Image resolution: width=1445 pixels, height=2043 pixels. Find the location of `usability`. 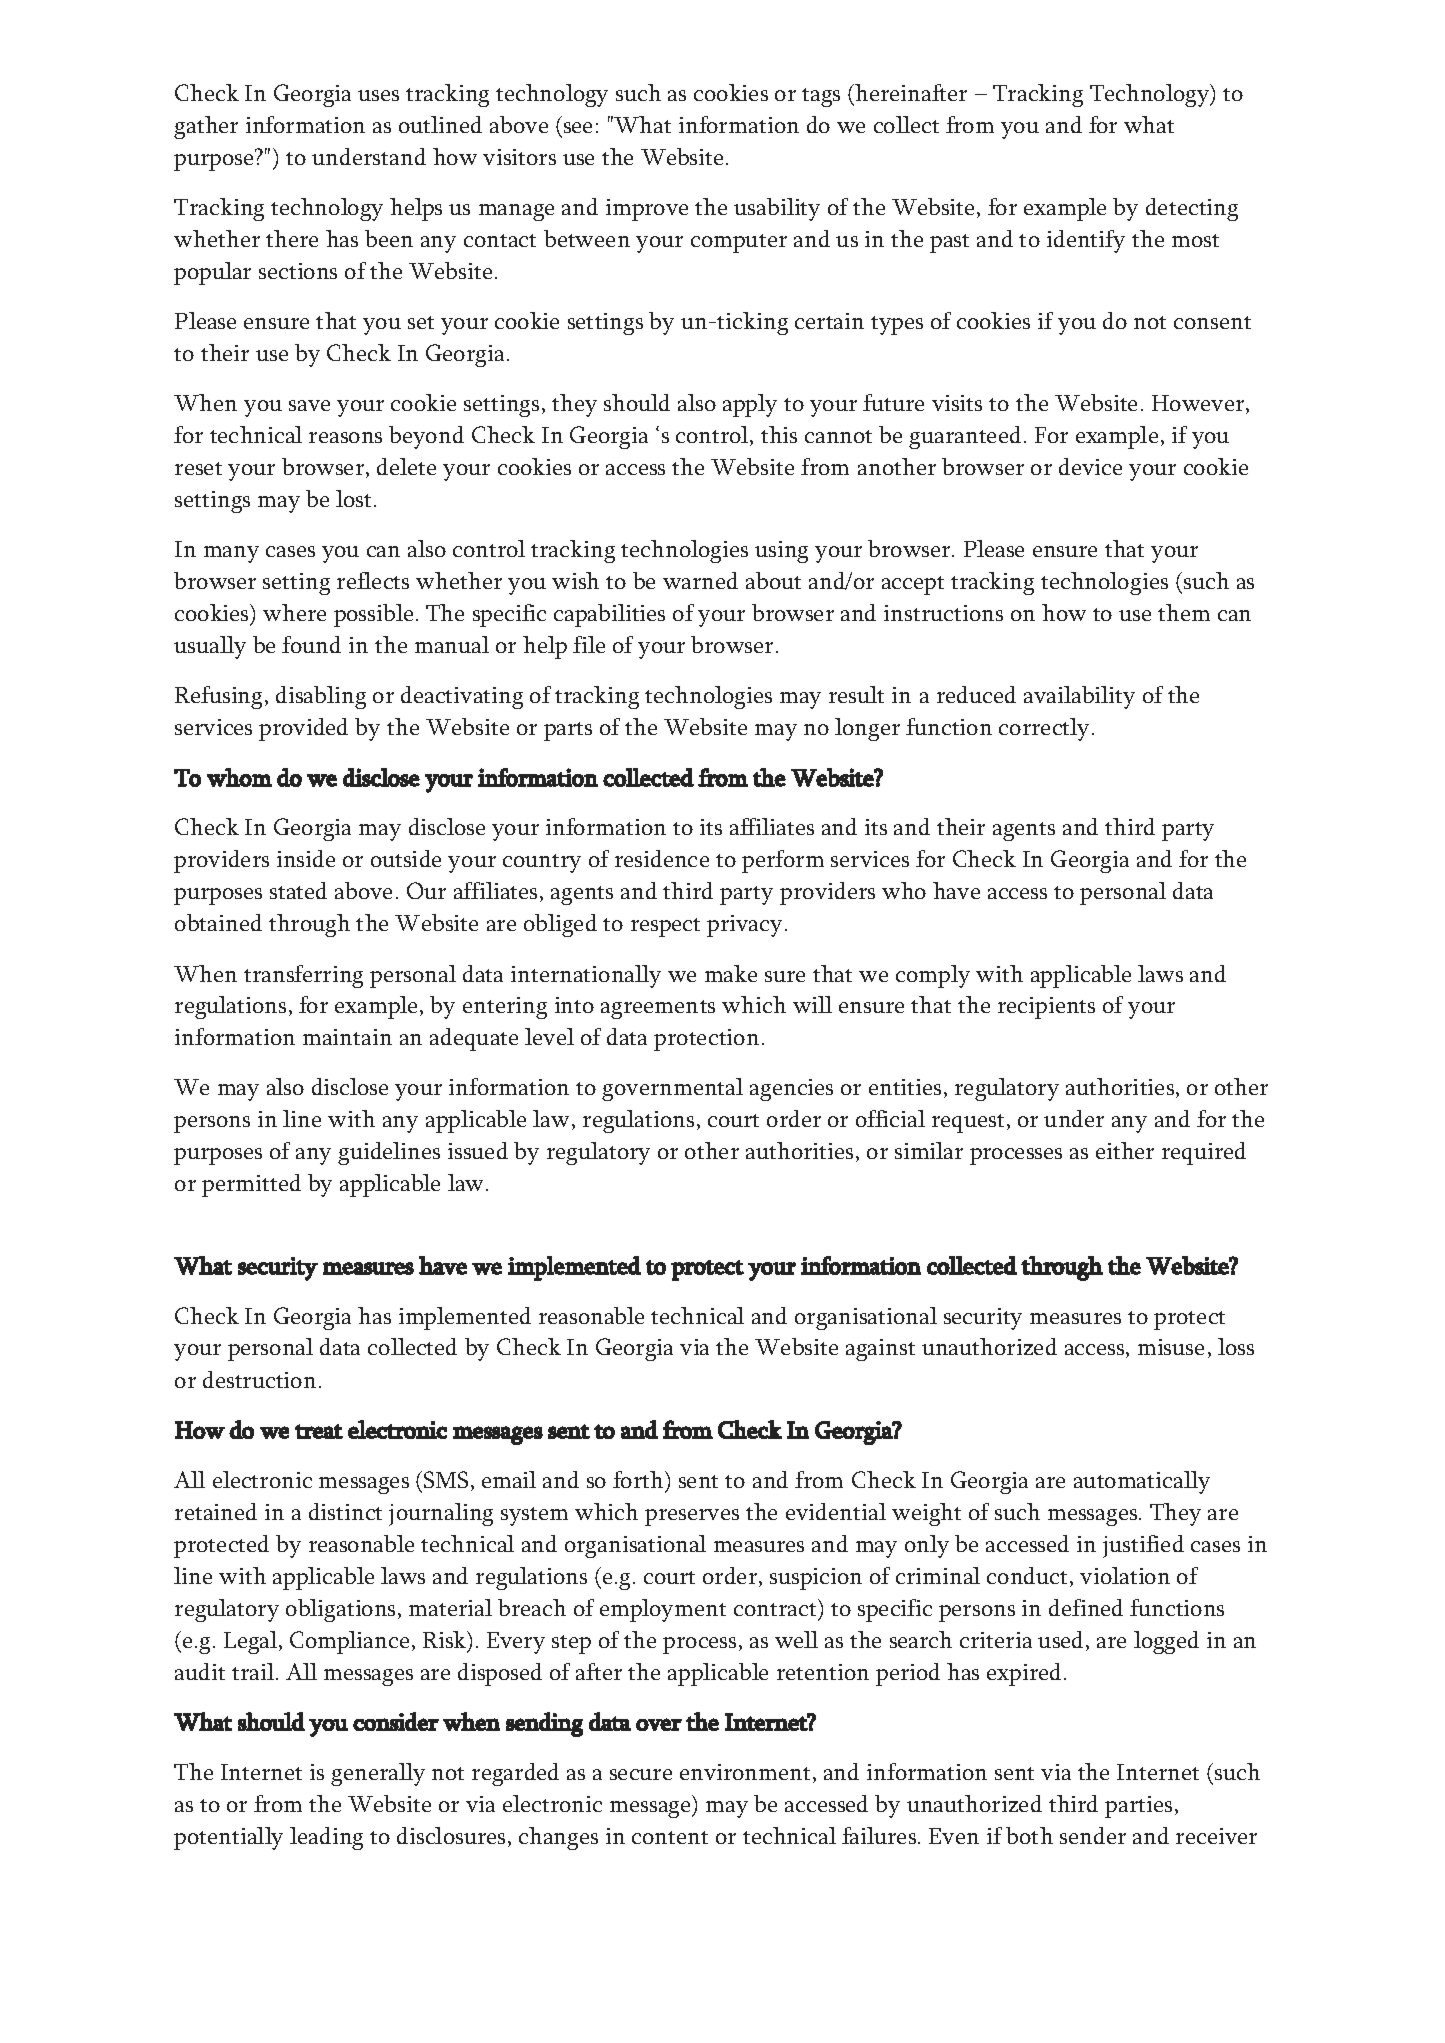

usability is located at coordinates (777, 209).
